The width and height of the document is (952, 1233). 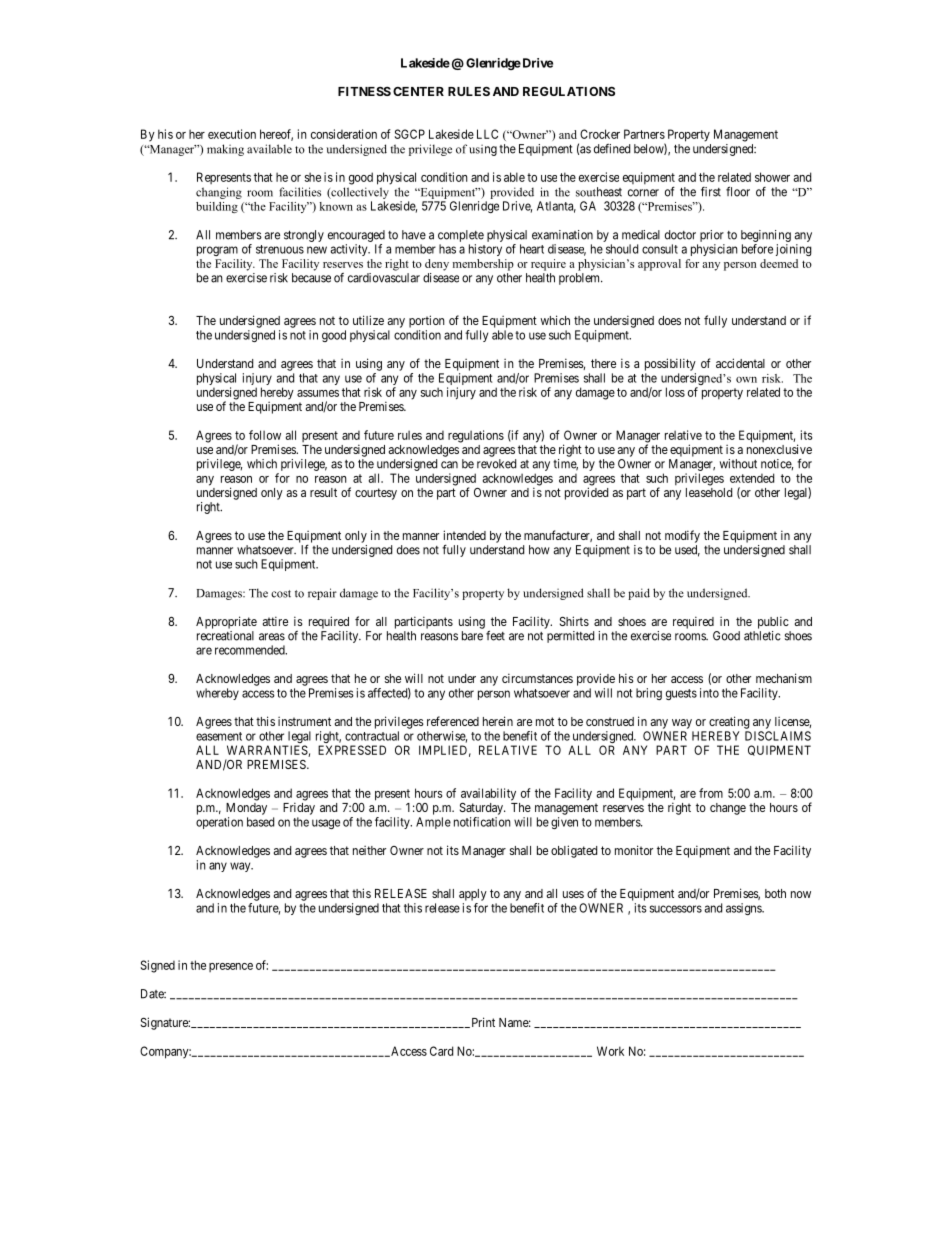 What do you see at coordinates (487, 134) in the document?
I see `LLC` at bounding box center [487, 134].
